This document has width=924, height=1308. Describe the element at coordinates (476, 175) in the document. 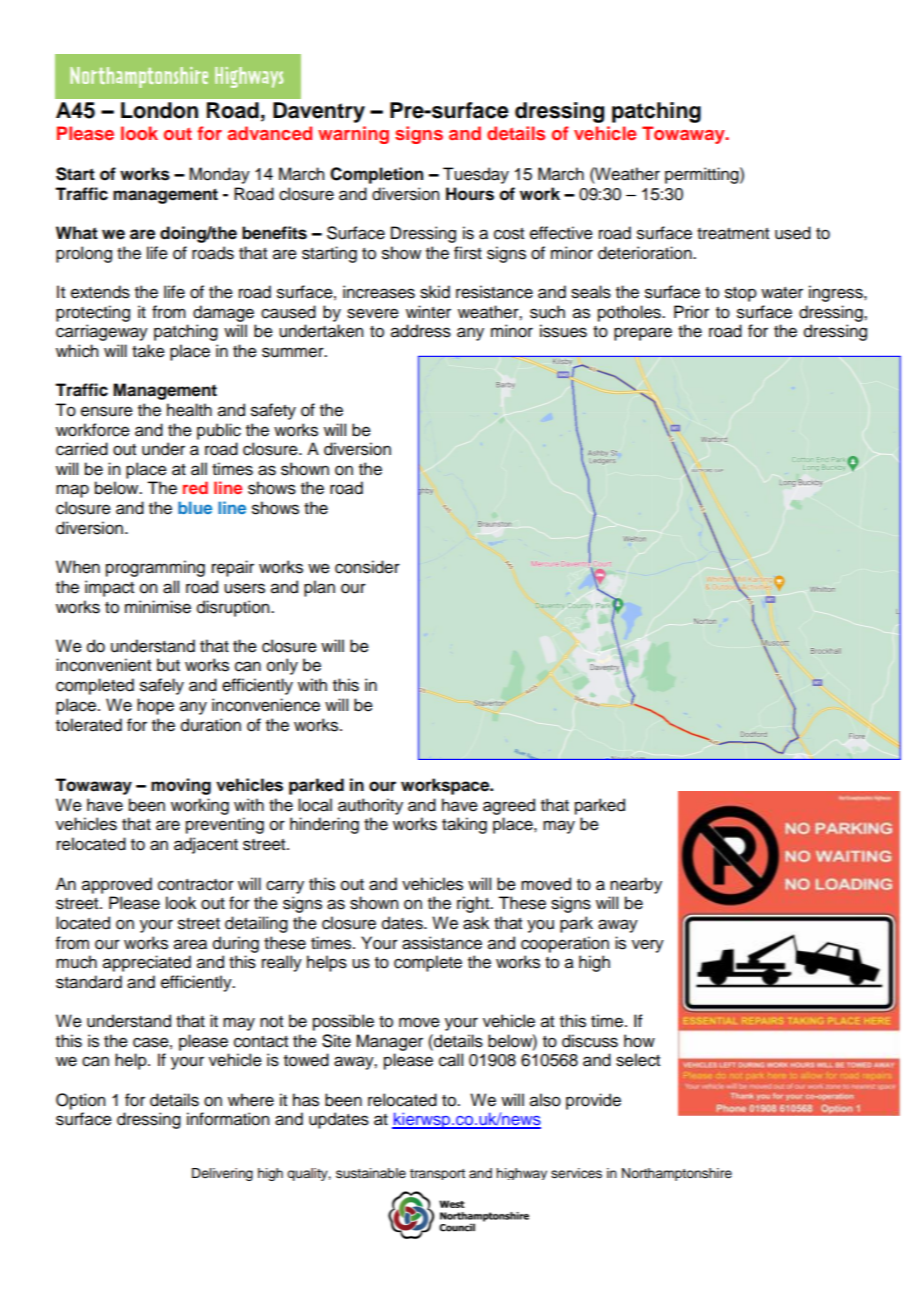

I see `Tuesday` at that location.
